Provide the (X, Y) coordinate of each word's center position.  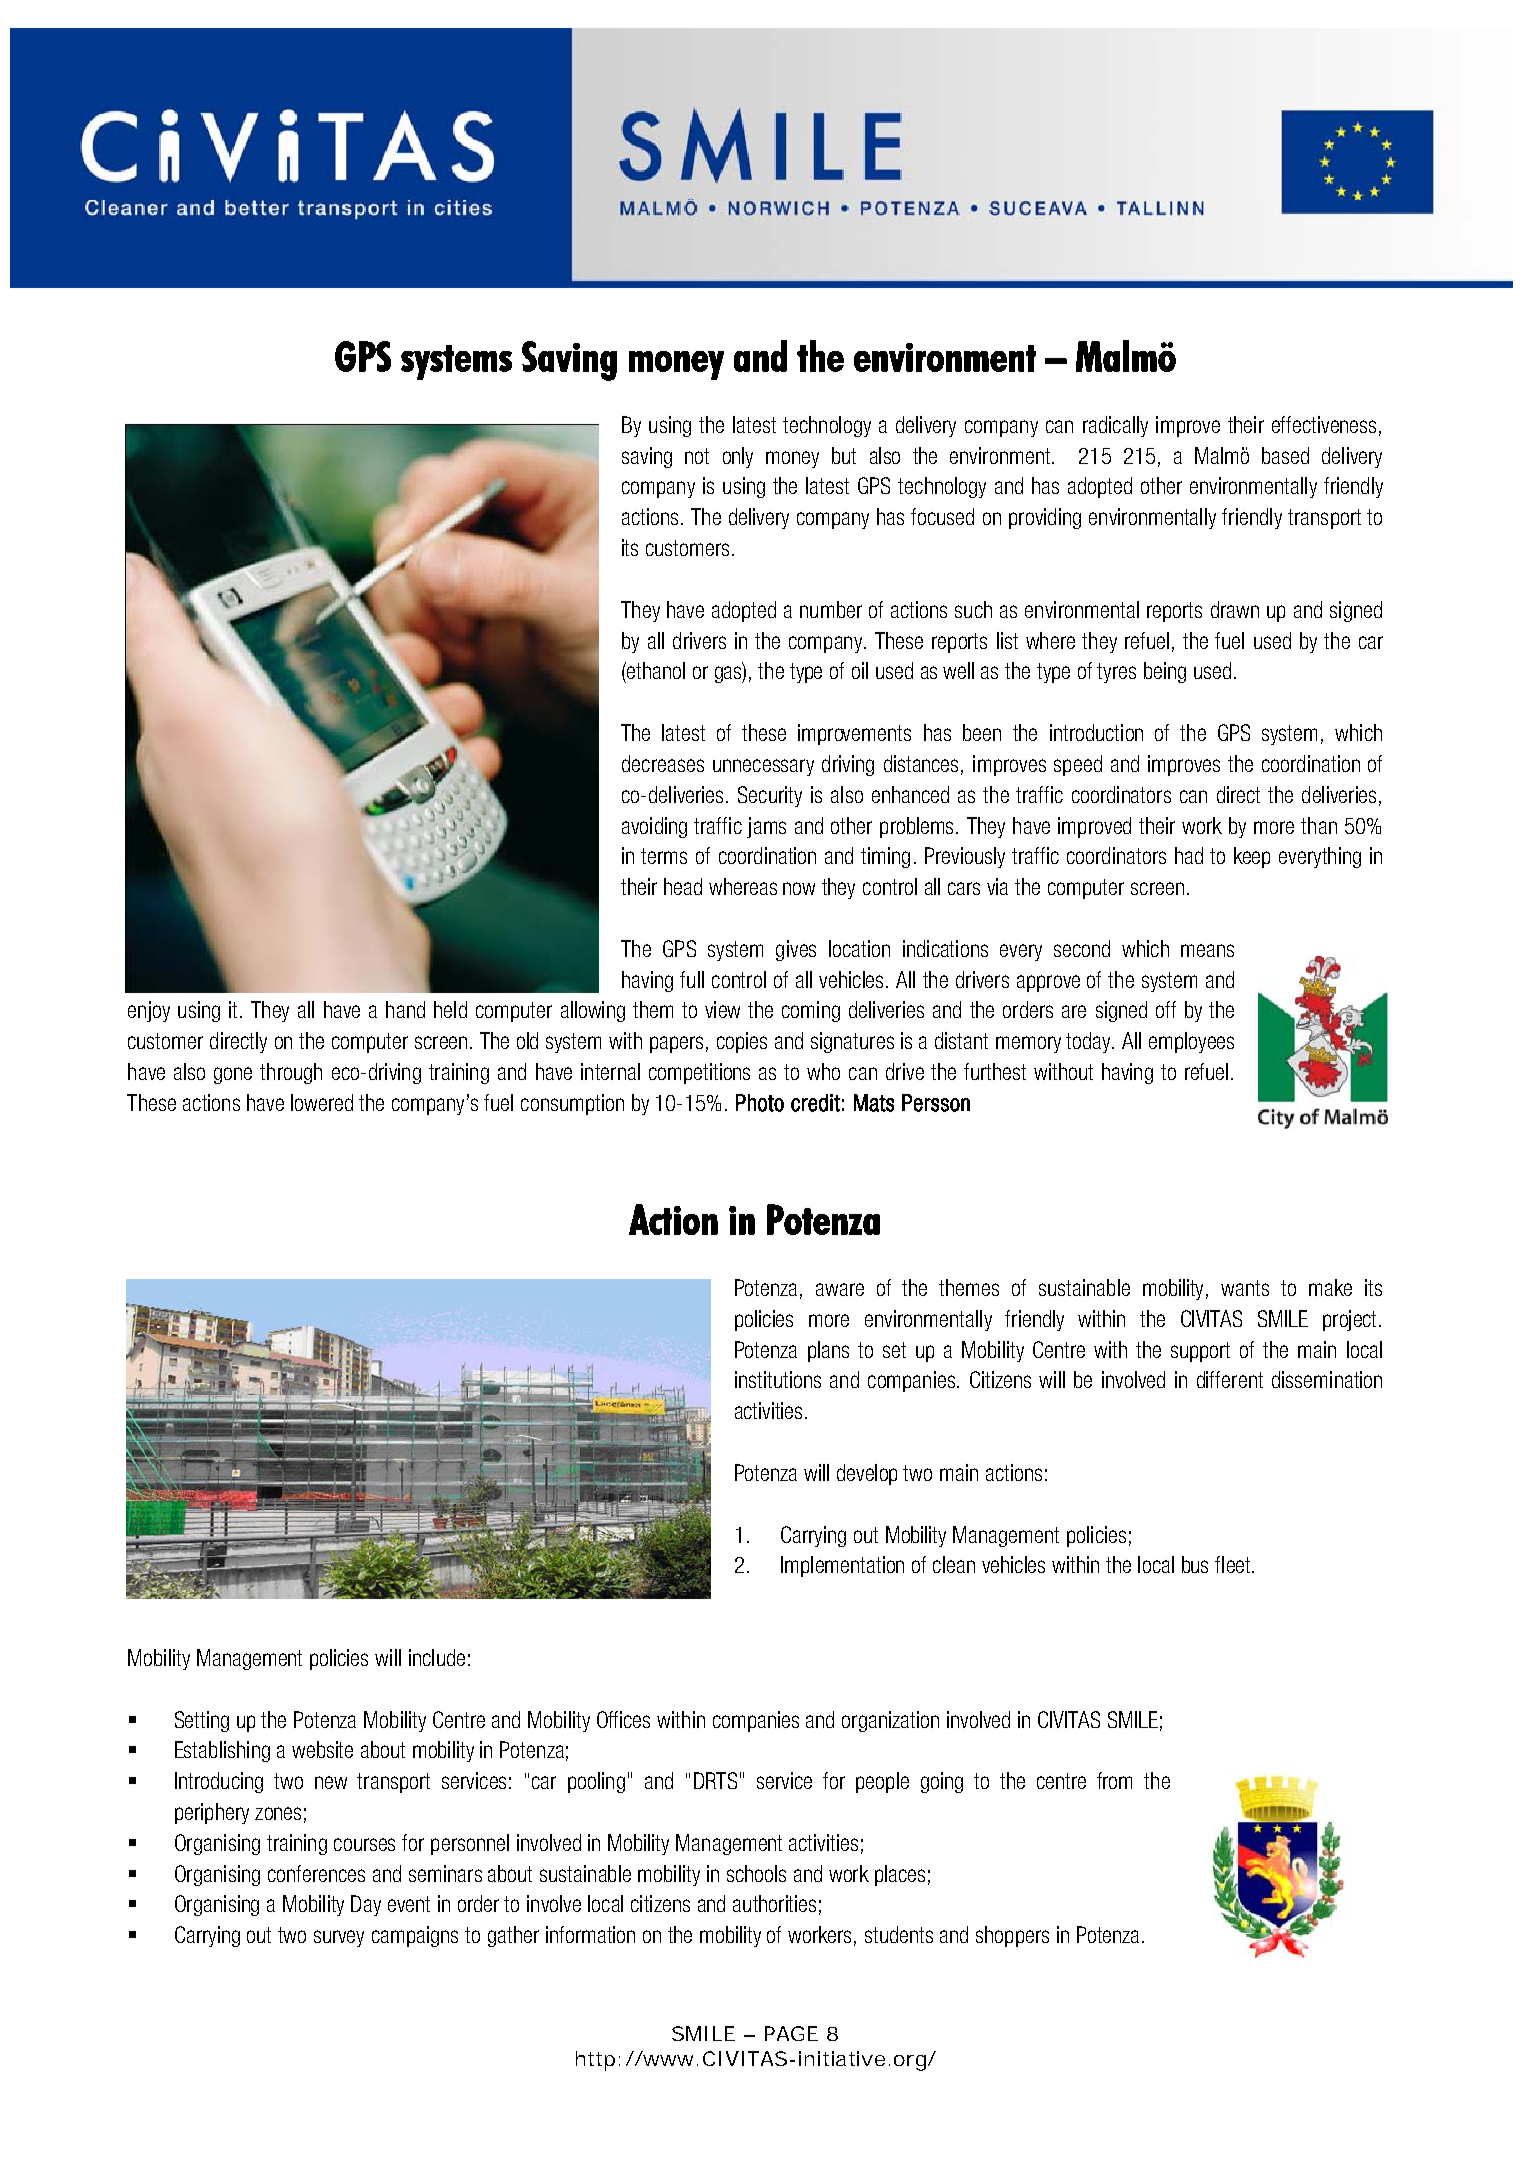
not (697, 456)
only (738, 457)
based (1285, 455)
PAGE (791, 2033)
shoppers (1012, 1936)
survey (339, 1938)
